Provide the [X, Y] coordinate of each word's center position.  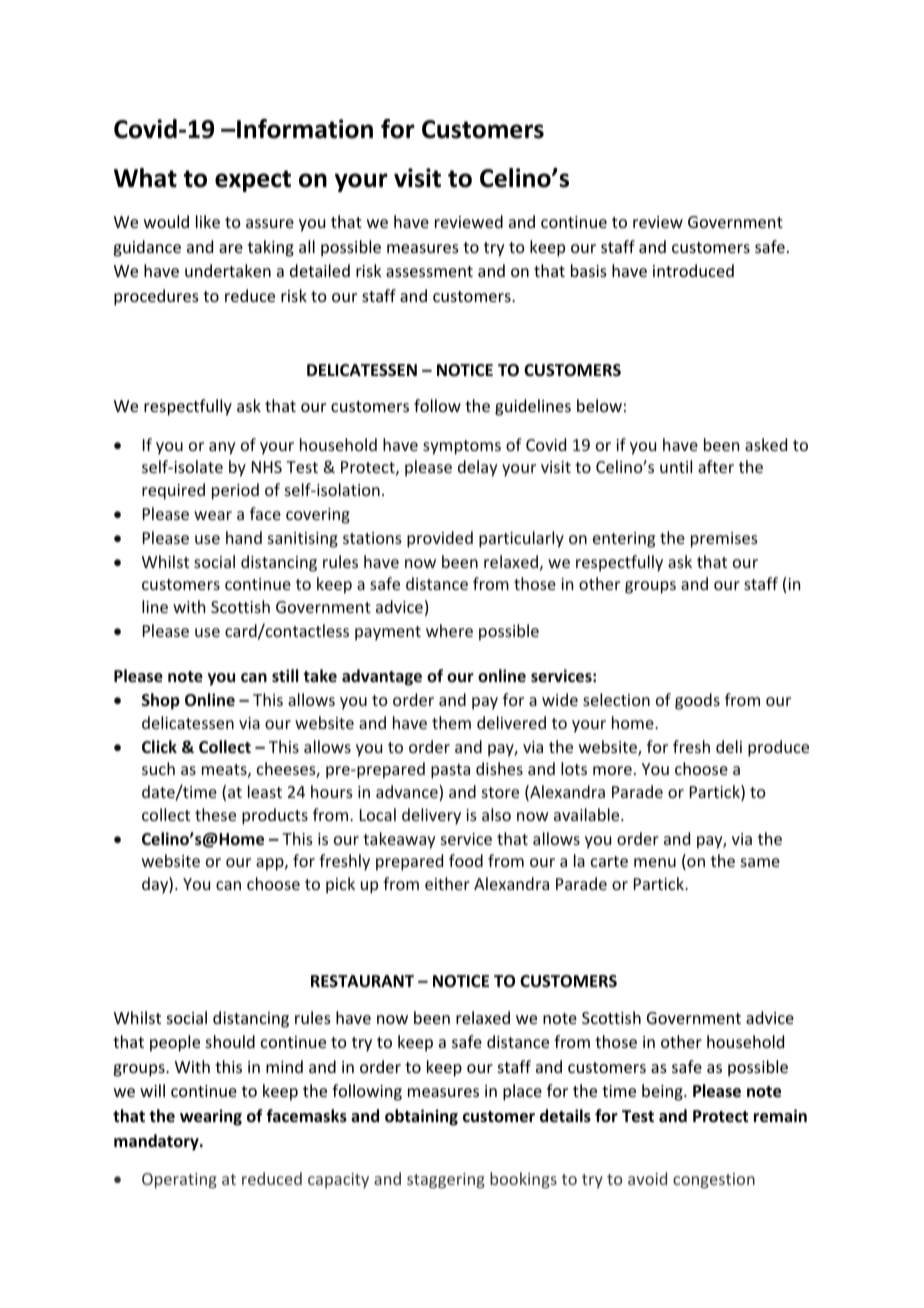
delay [478, 468]
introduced [693, 270]
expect [253, 181]
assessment [429, 271]
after [716, 466]
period [235, 491]
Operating [179, 1181]
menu [655, 862]
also [496, 814]
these [215, 814]
